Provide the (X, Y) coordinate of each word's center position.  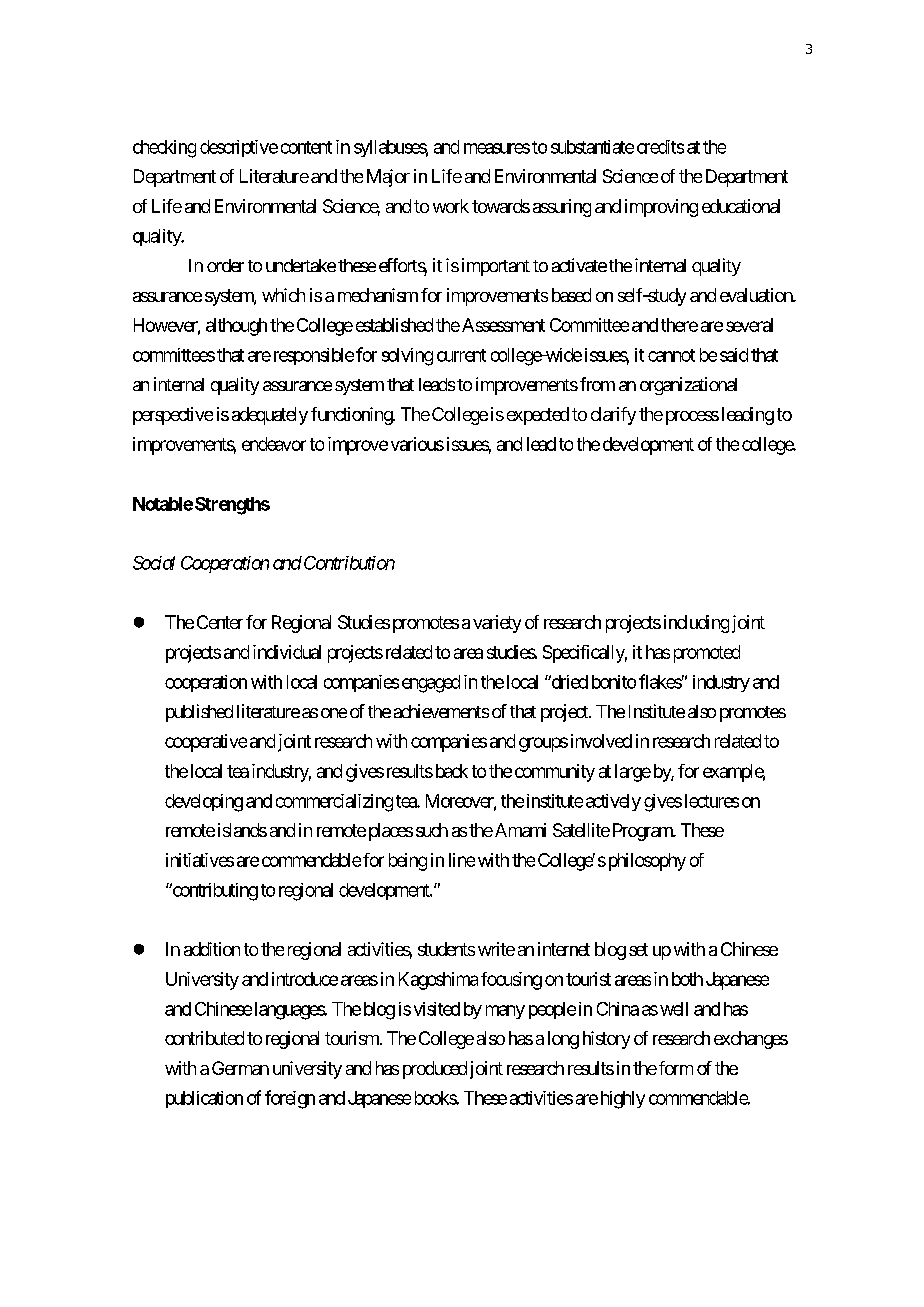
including (696, 624)
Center (220, 622)
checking (164, 149)
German (240, 1068)
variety (497, 624)
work (451, 206)
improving (661, 208)
